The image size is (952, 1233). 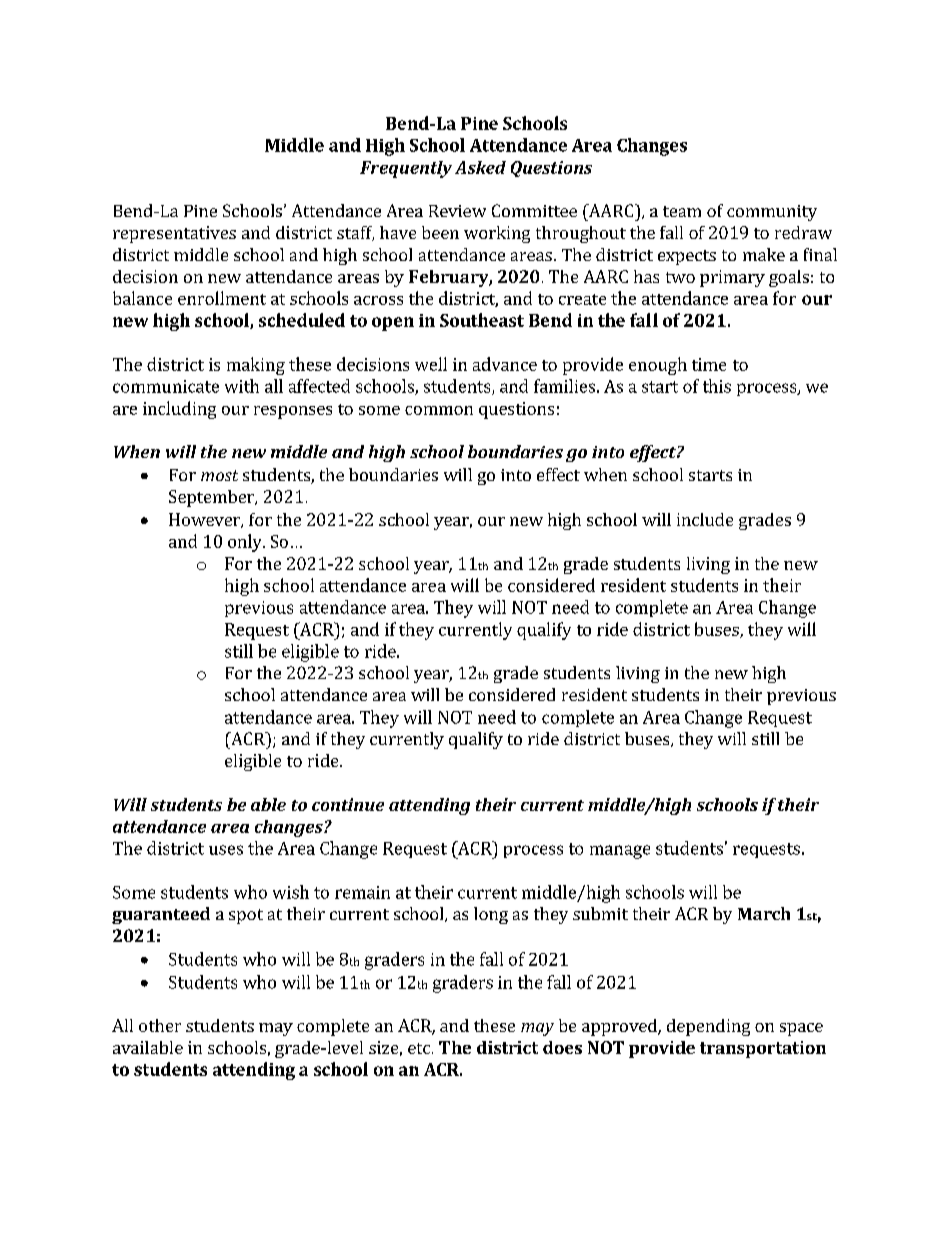 What do you see at coordinates (457, 211) in the screenshot?
I see `Review` at bounding box center [457, 211].
